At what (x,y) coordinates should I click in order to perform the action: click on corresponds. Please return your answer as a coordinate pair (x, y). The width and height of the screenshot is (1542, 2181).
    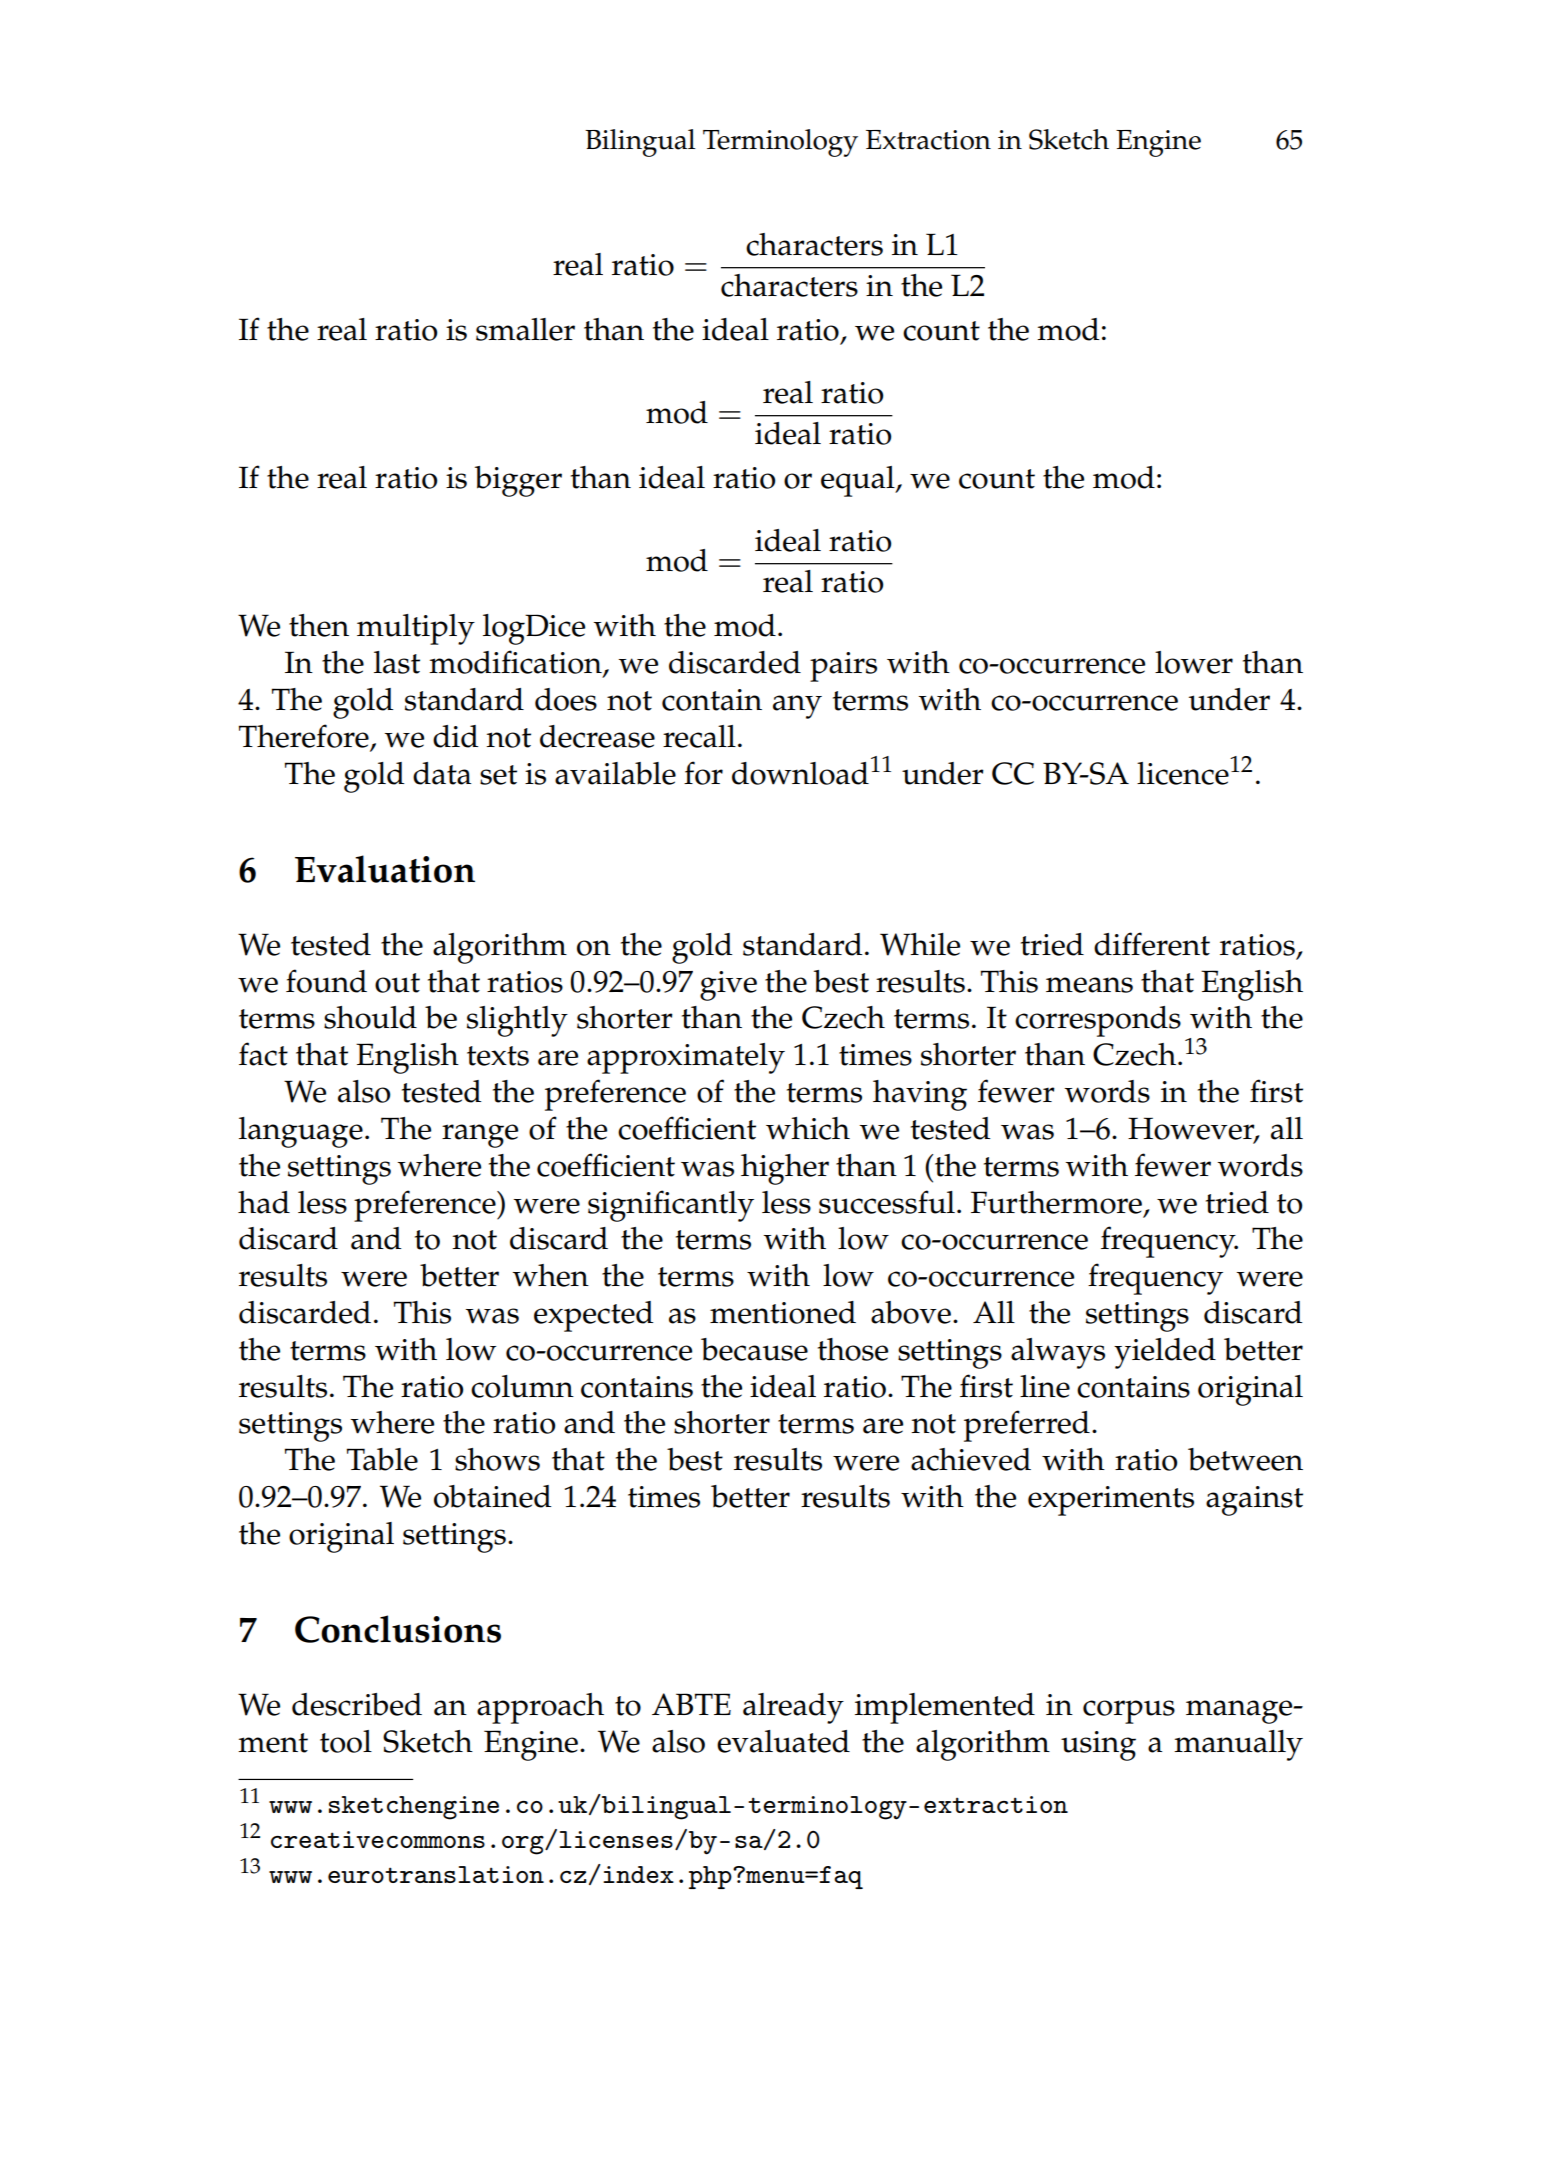
    Looking at the image, I should click on (1098, 1021).
